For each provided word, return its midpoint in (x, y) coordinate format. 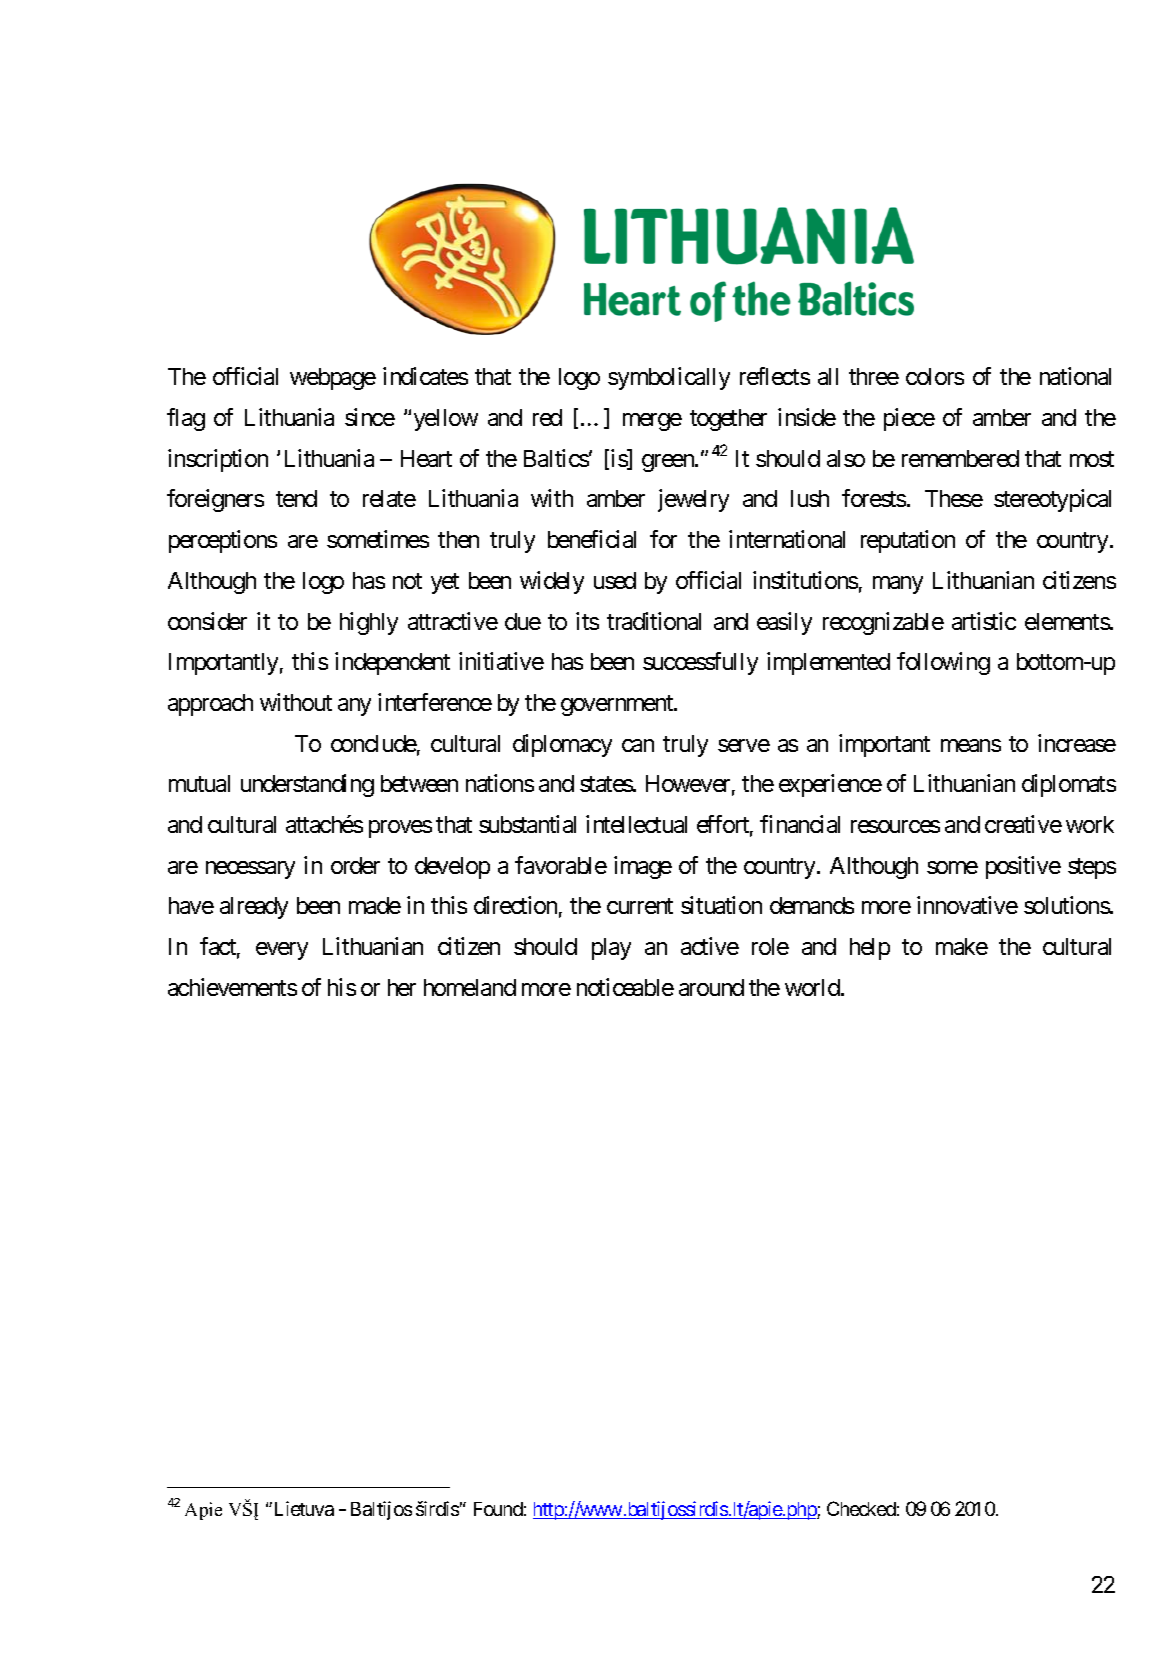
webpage (333, 379)
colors (935, 376)
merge (652, 422)
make (962, 946)
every (282, 951)
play (611, 949)
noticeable (625, 987)
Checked (861, 1508)
